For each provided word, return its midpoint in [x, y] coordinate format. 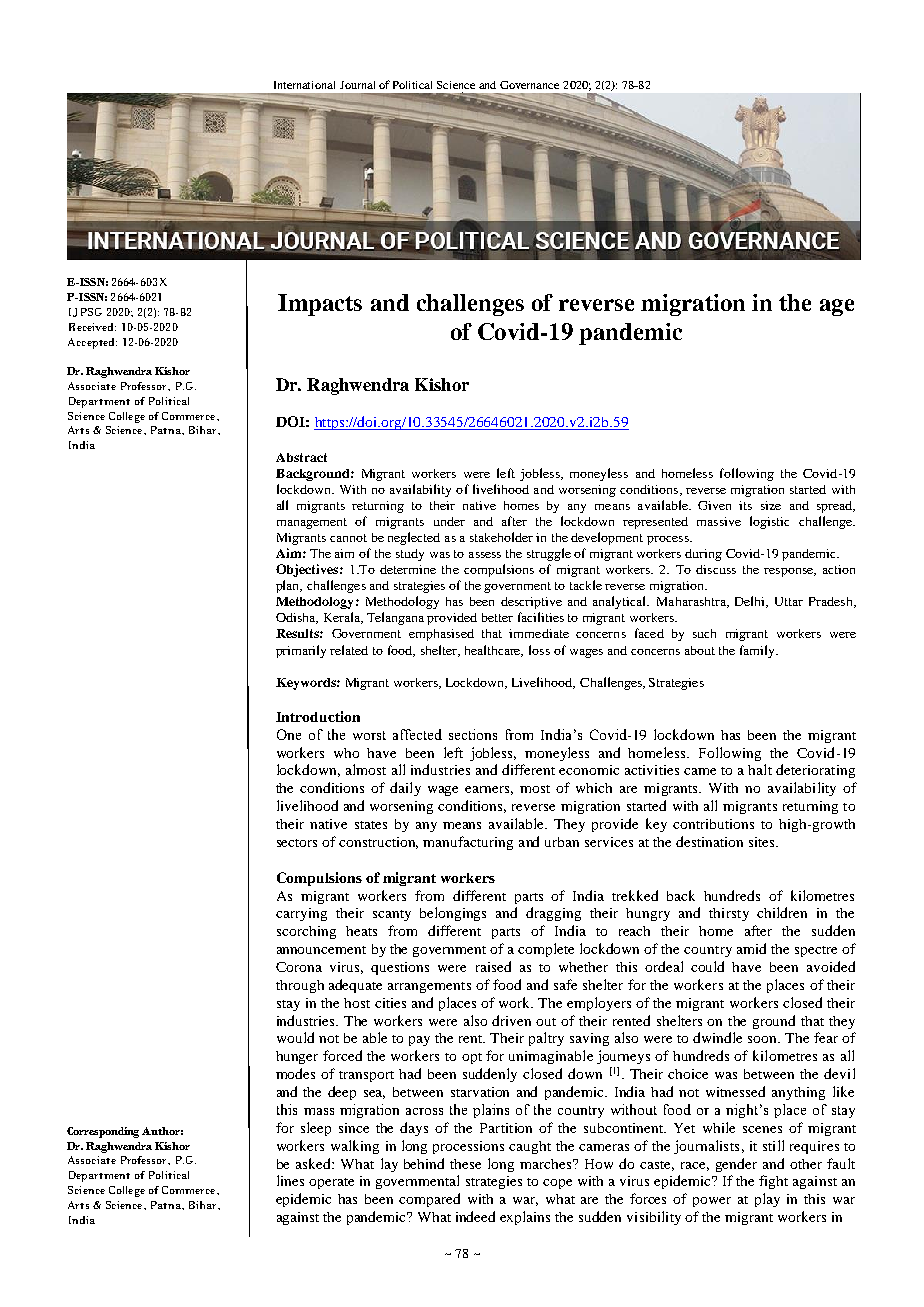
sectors [297, 843]
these [465, 1164]
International [304, 85]
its [745, 505]
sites [763, 842]
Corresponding [103, 1132]
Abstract [301, 457]
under [449, 521]
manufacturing [468, 843]
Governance [529, 85]
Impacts [320, 305]
